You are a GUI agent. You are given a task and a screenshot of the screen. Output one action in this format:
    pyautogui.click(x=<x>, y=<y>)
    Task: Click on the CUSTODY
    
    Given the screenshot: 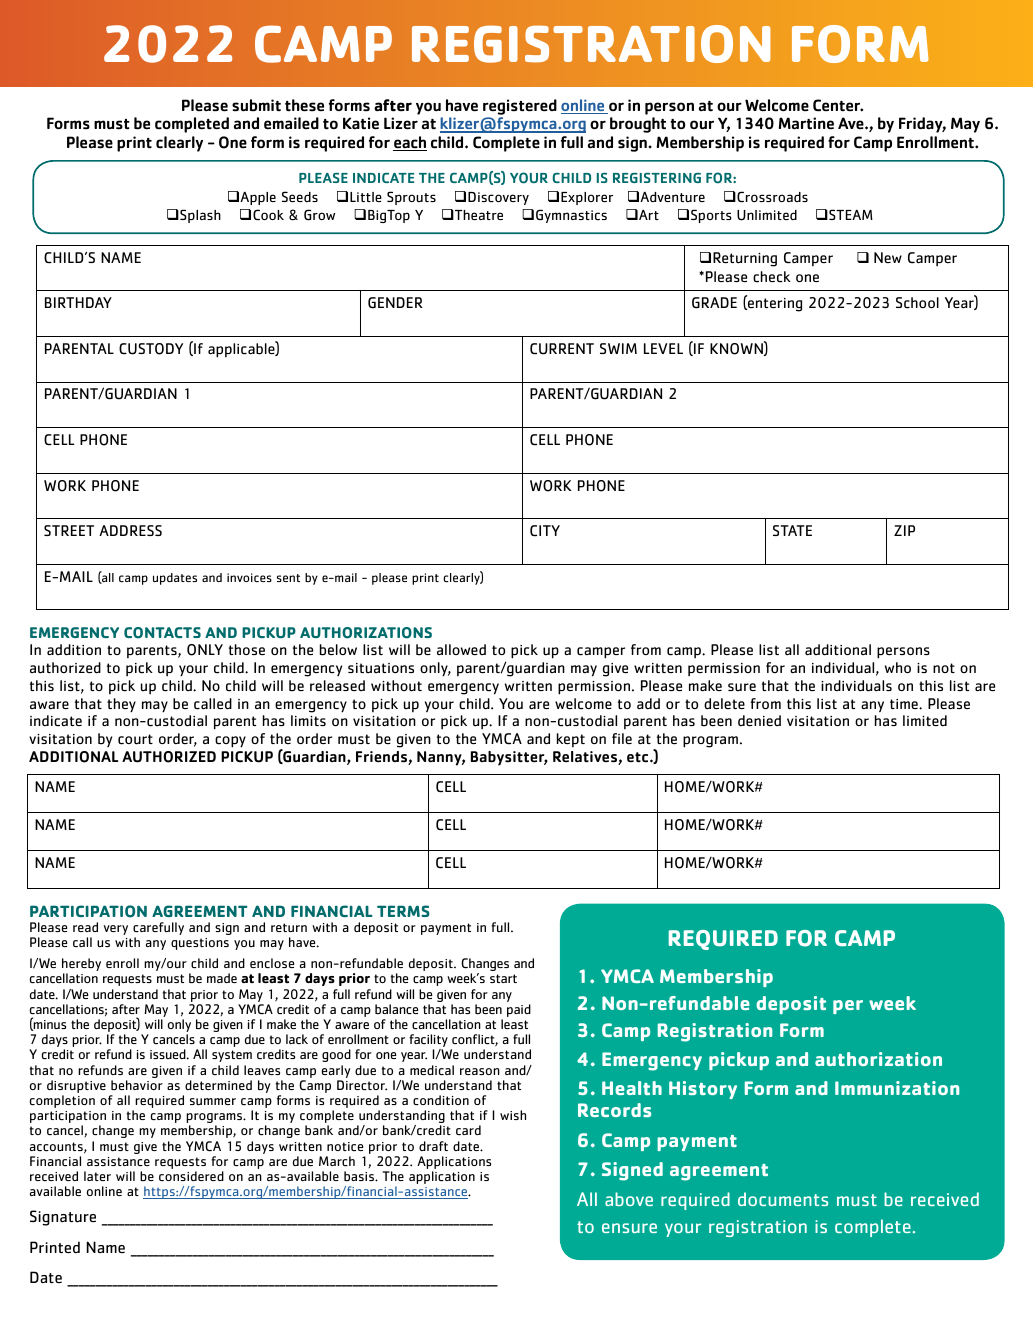 What is the action you would take?
    pyautogui.click(x=151, y=349)
